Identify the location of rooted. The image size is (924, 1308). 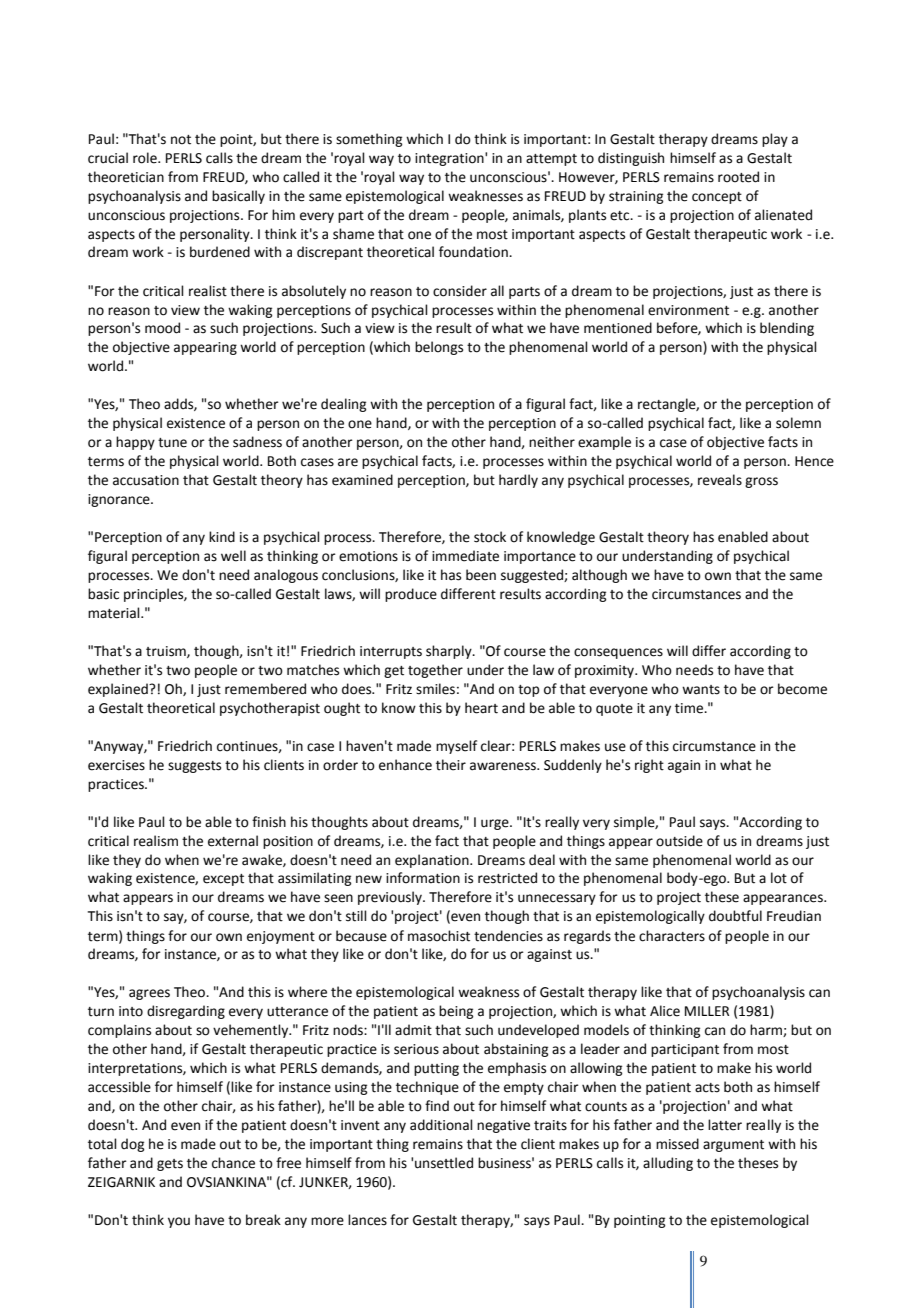
(738, 177).
